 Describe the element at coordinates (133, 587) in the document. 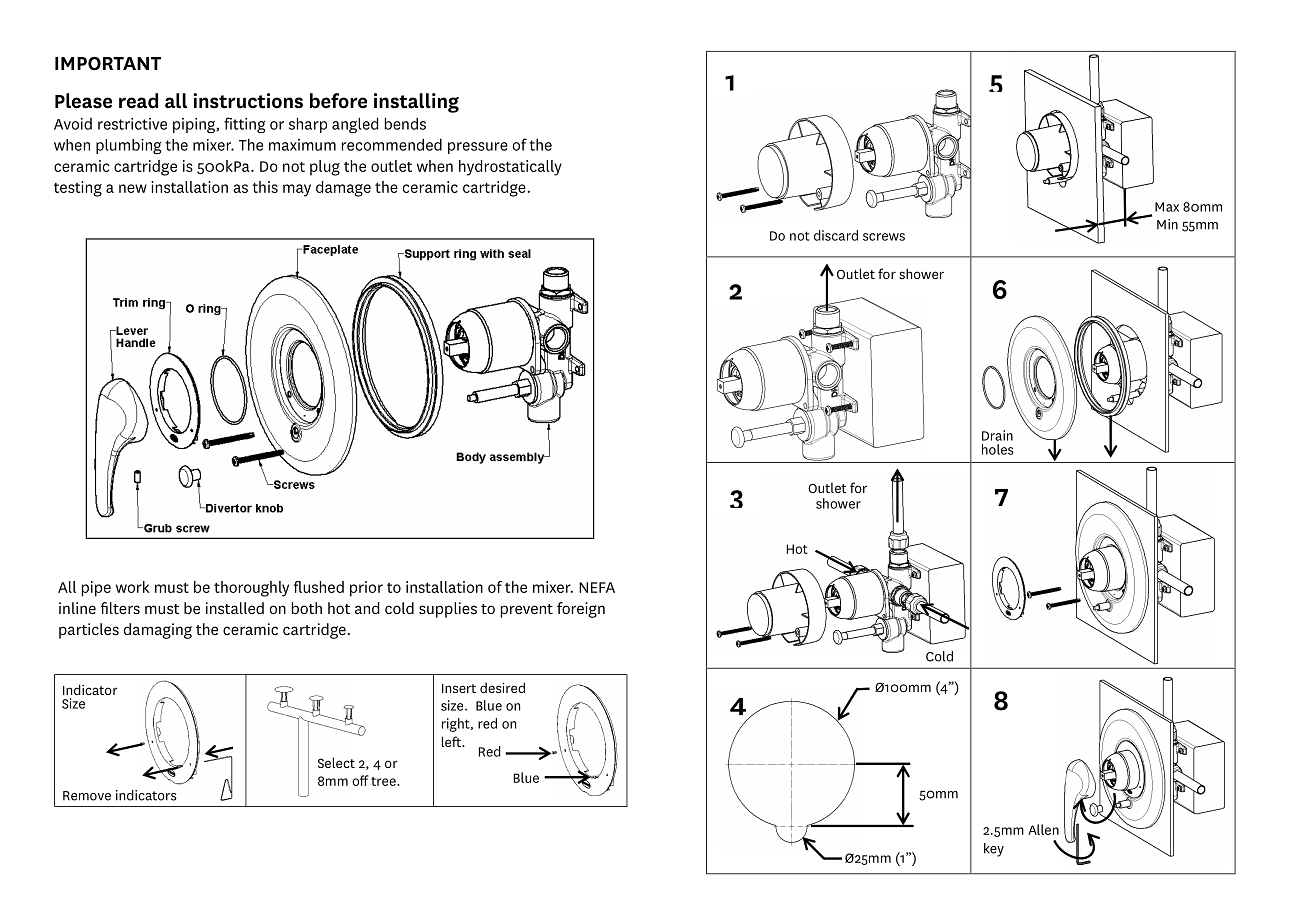

I see `work` at that location.
